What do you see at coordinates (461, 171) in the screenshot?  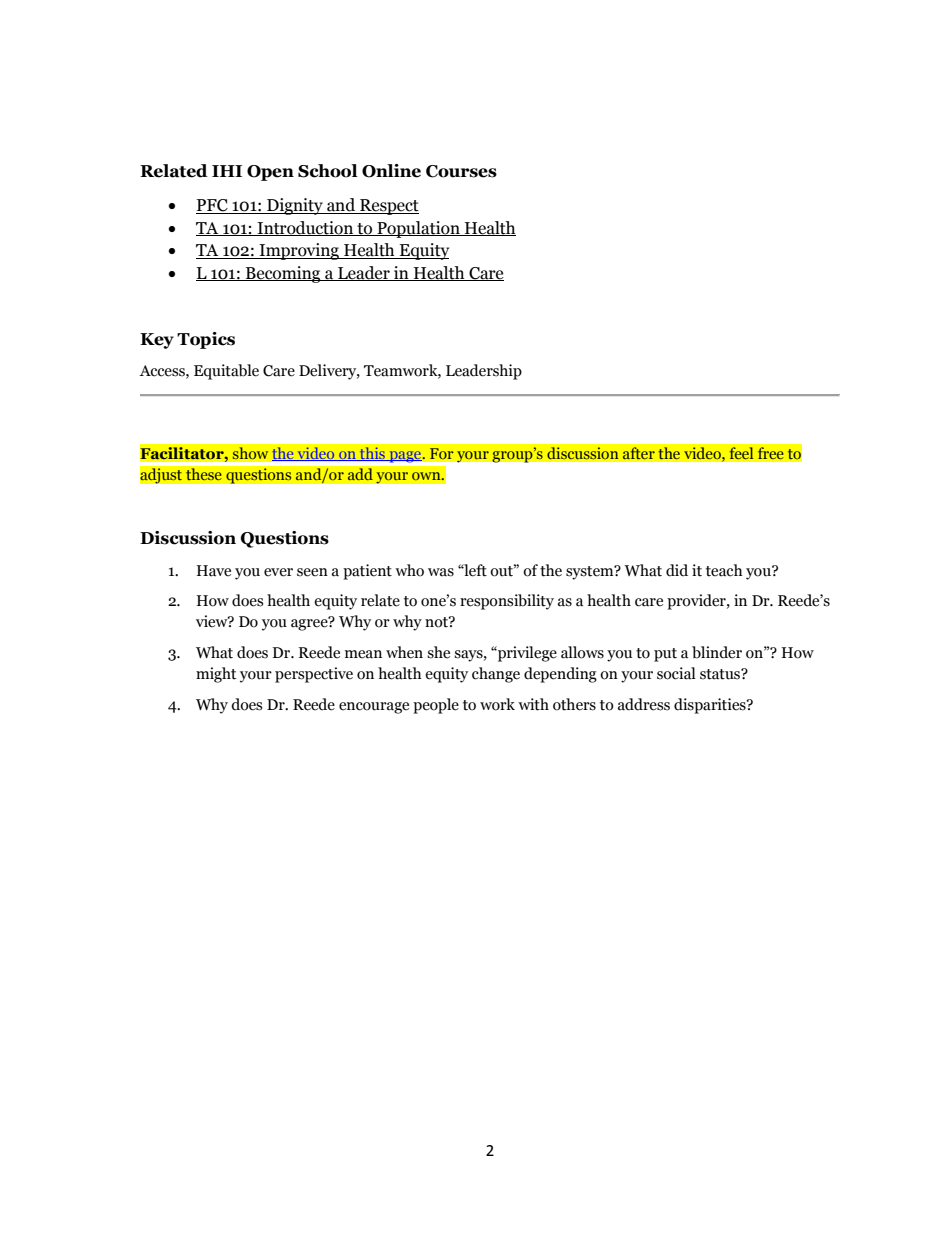 I see `Courses` at bounding box center [461, 171].
